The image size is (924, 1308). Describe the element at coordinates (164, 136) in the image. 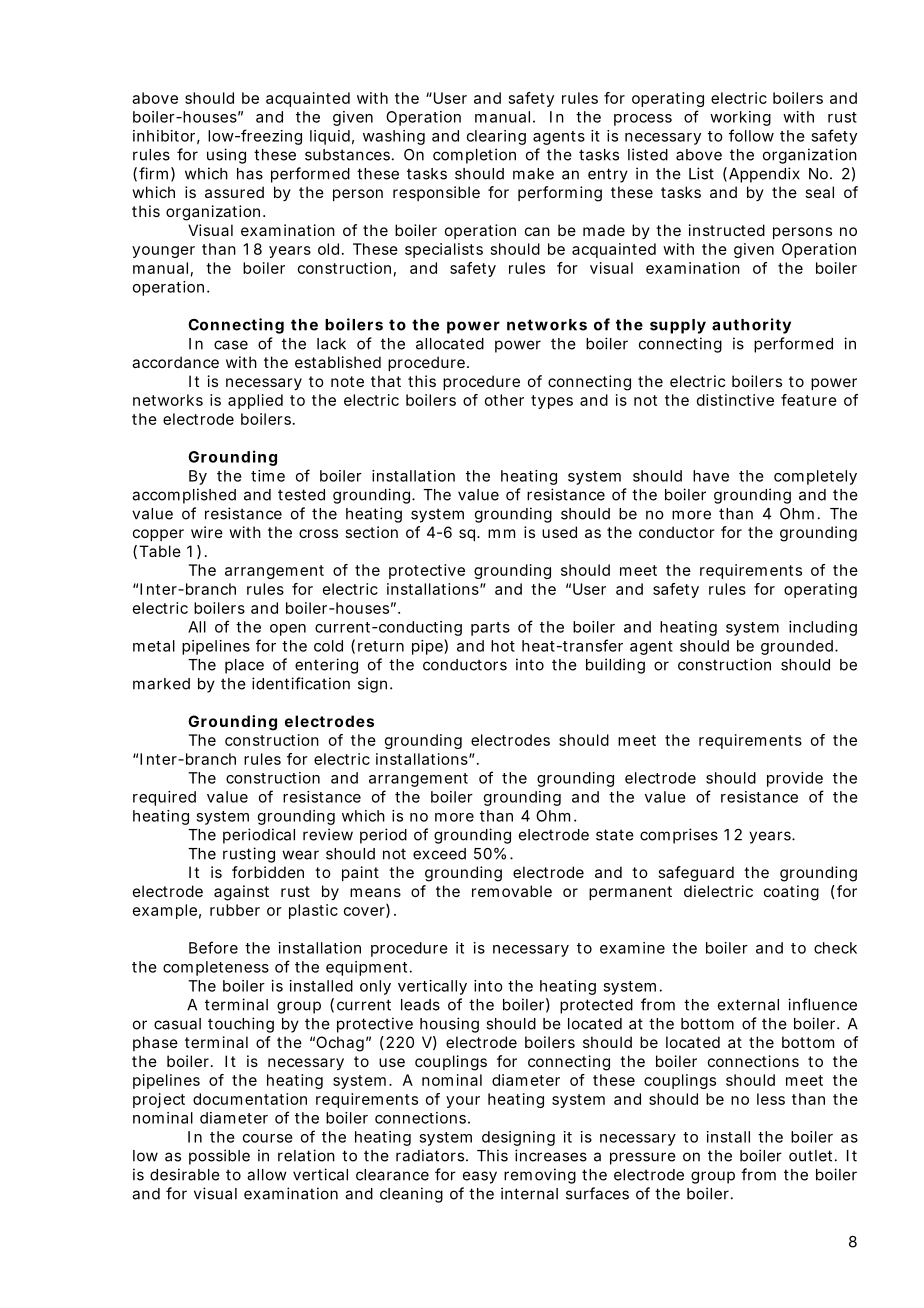

I see `inhibitor` at that location.
